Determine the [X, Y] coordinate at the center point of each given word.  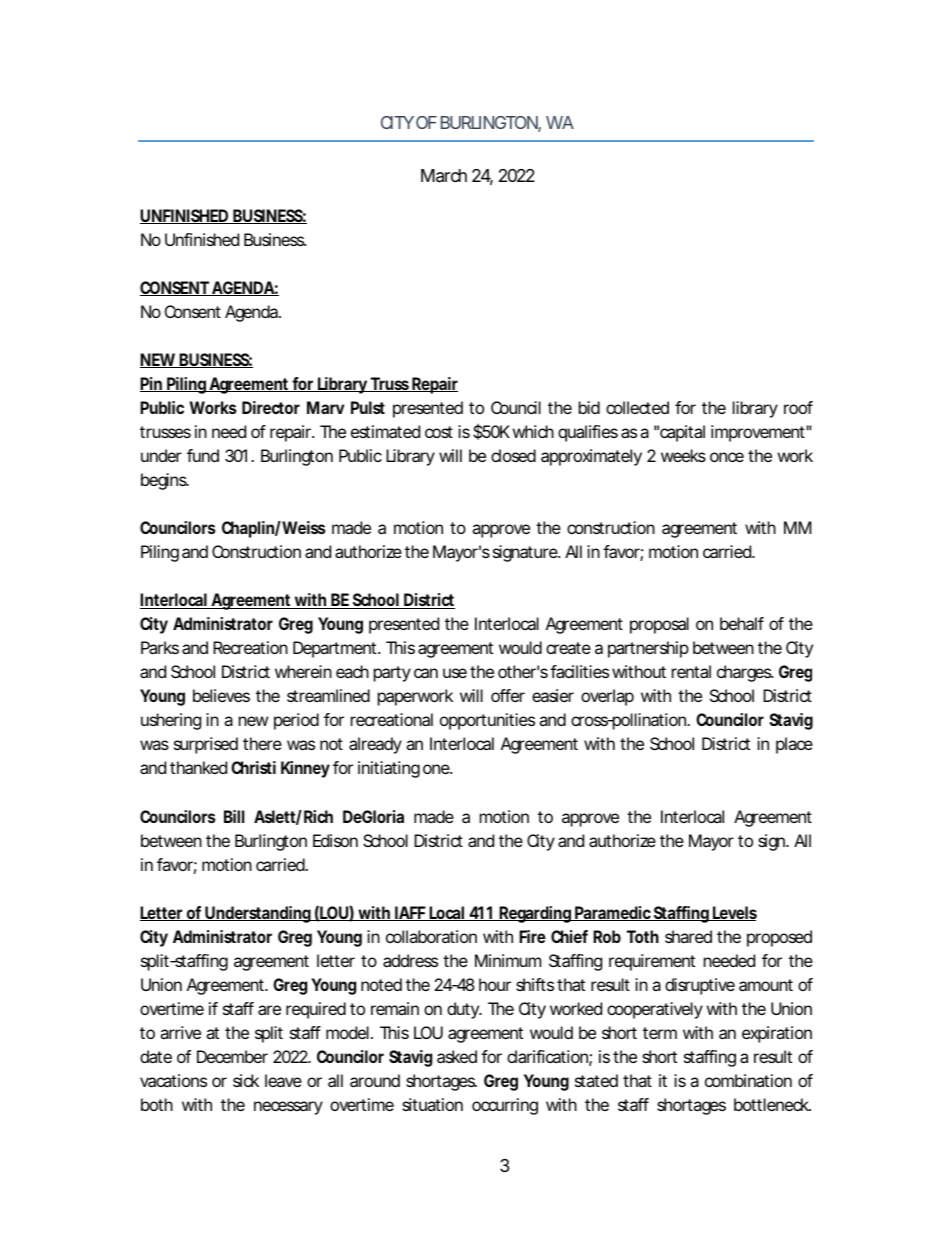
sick [246, 1080]
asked [457, 1056]
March [444, 176]
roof [798, 407]
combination [748, 1080]
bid [589, 407]
